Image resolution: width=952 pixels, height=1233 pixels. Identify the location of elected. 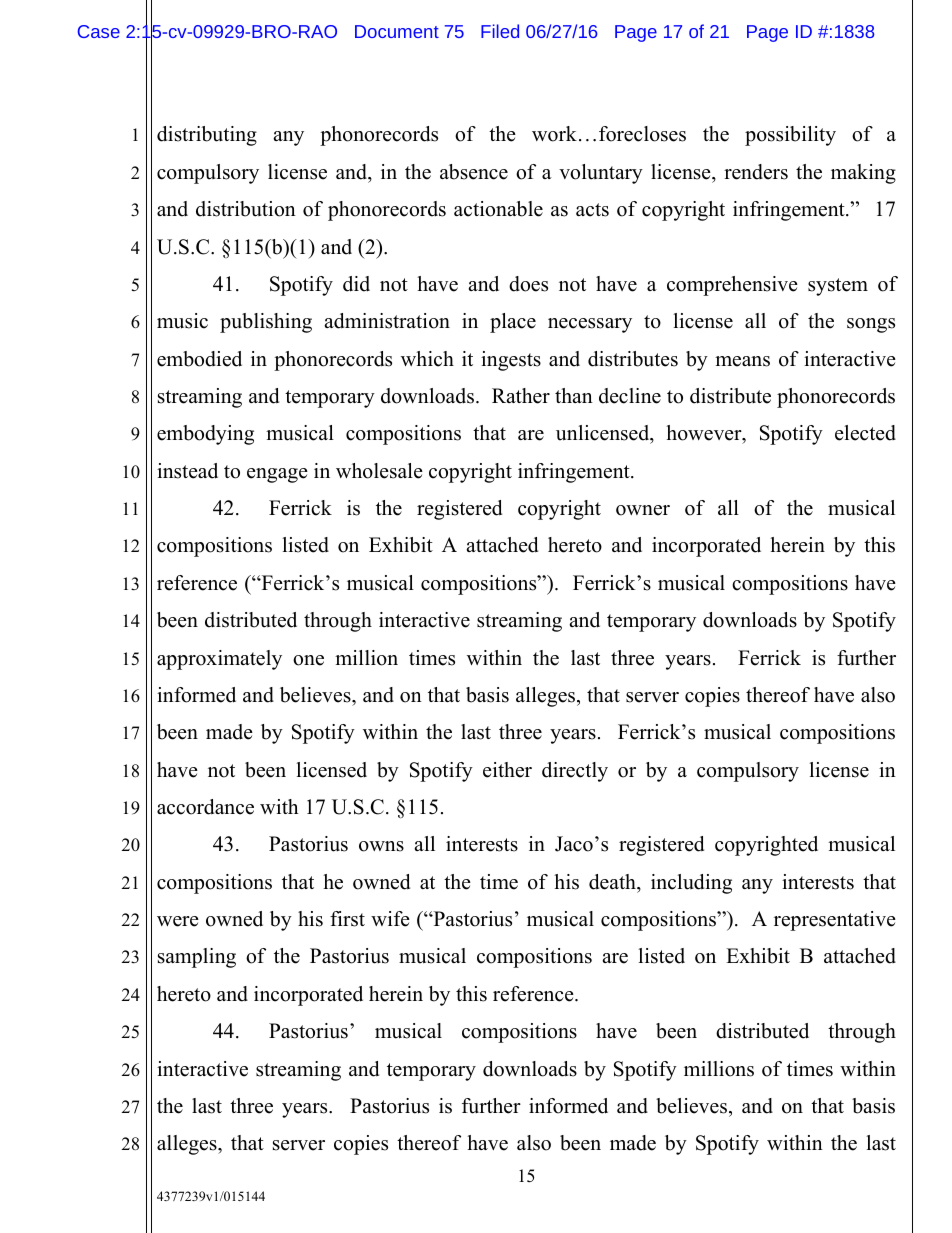
(865, 433).
